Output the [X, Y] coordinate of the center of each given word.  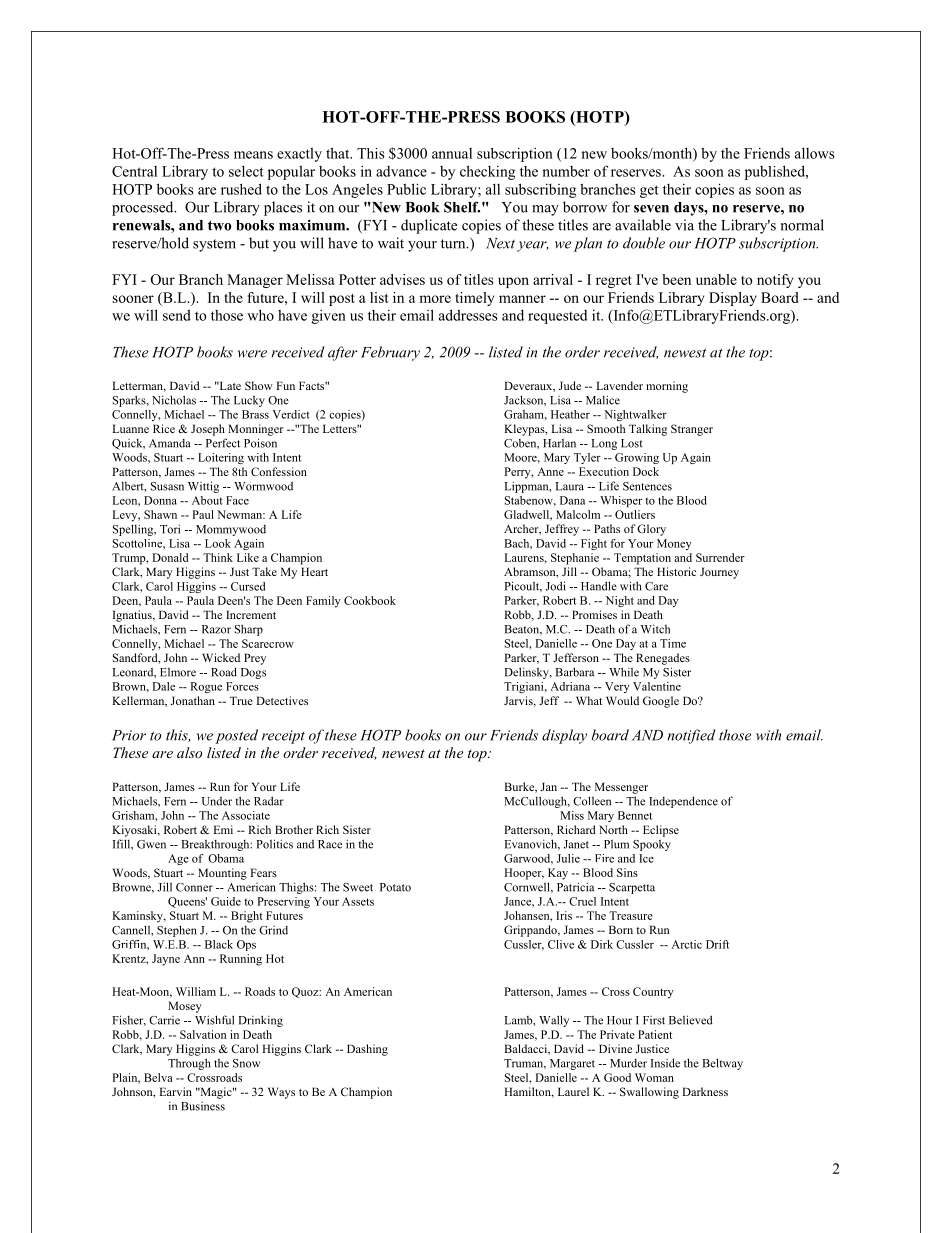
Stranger [692, 430]
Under [217, 801]
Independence [683, 802]
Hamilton [528, 1092]
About [207, 500]
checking [487, 172]
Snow [246, 1063]
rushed [241, 189]
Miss [572, 815]
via [684, 225]
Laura [570, 486]
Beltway [722, 1064]
